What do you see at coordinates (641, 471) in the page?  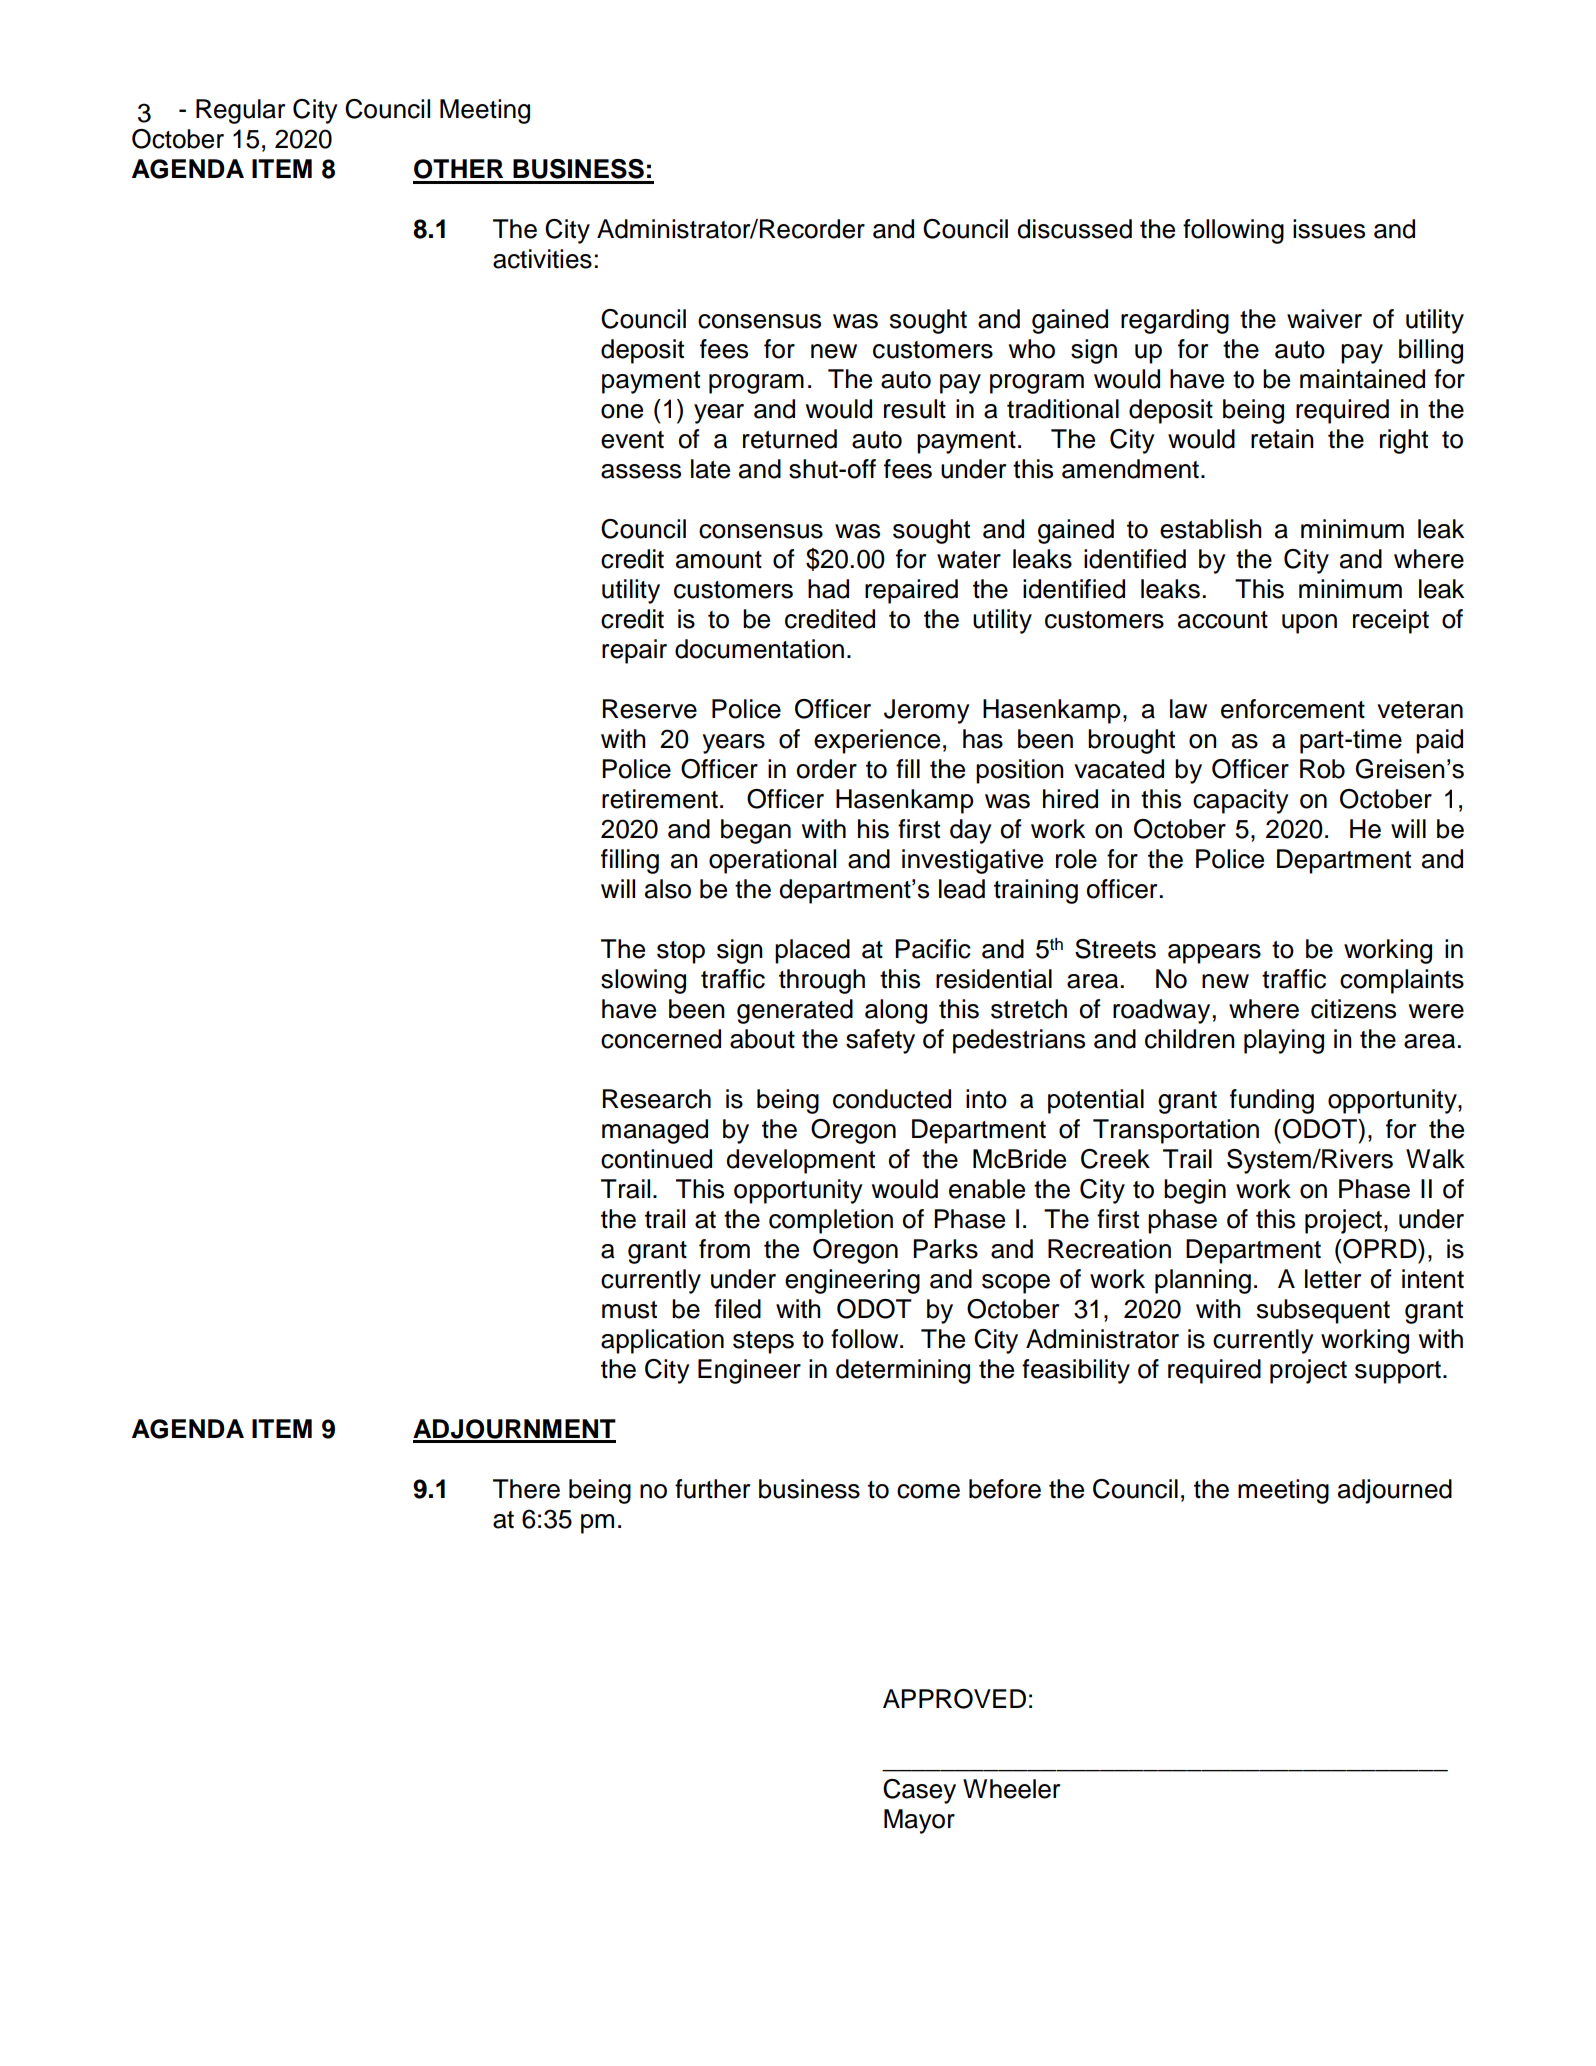 I see `assess` at bounding box center [641, 471].
